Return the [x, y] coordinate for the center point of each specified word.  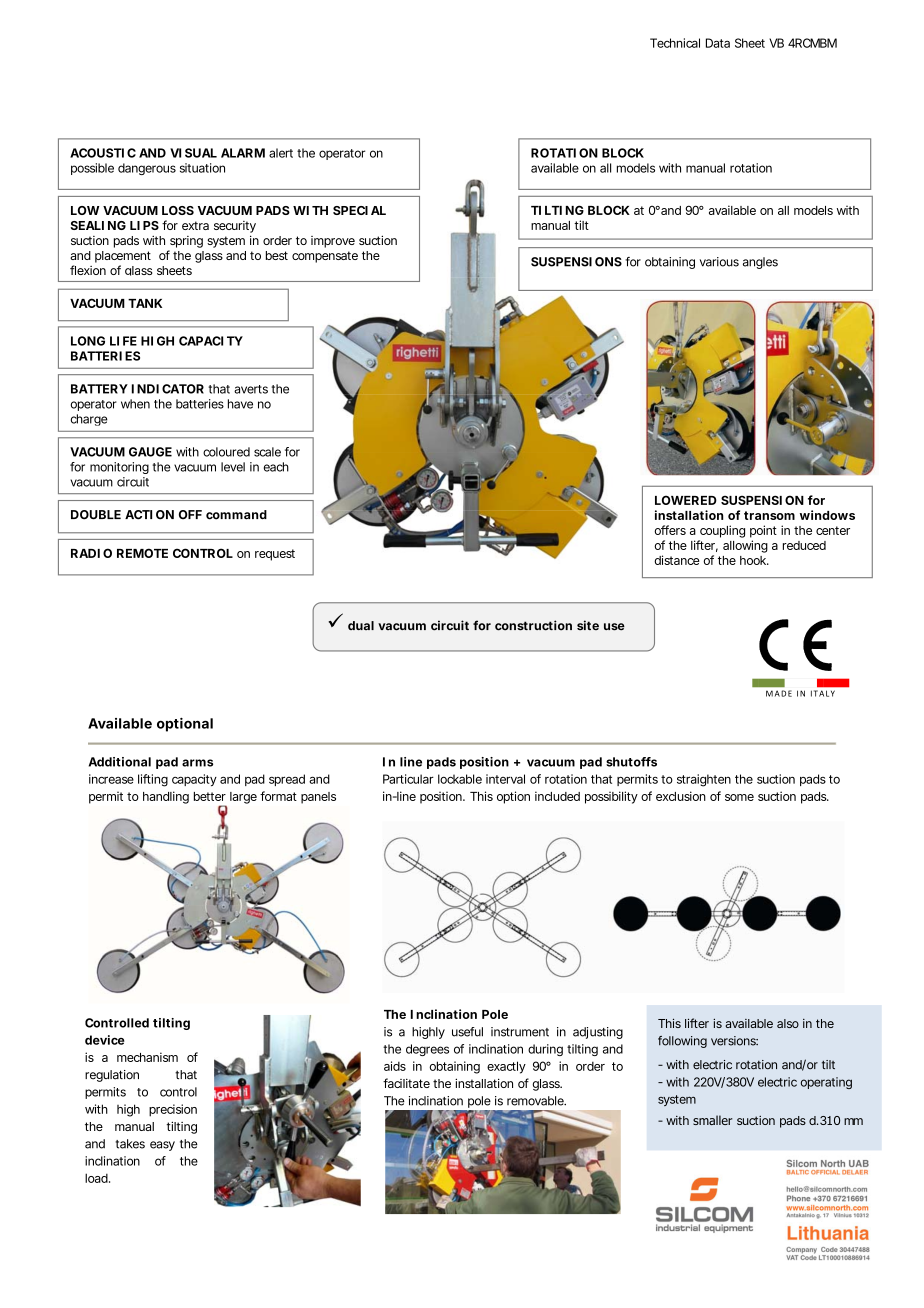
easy [162, 1146]
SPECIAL [359, 210]
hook [754, 560]
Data [718, 43]
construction [533, 625]
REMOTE [142, 553]
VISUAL [193, 153]
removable [536, 1101]
